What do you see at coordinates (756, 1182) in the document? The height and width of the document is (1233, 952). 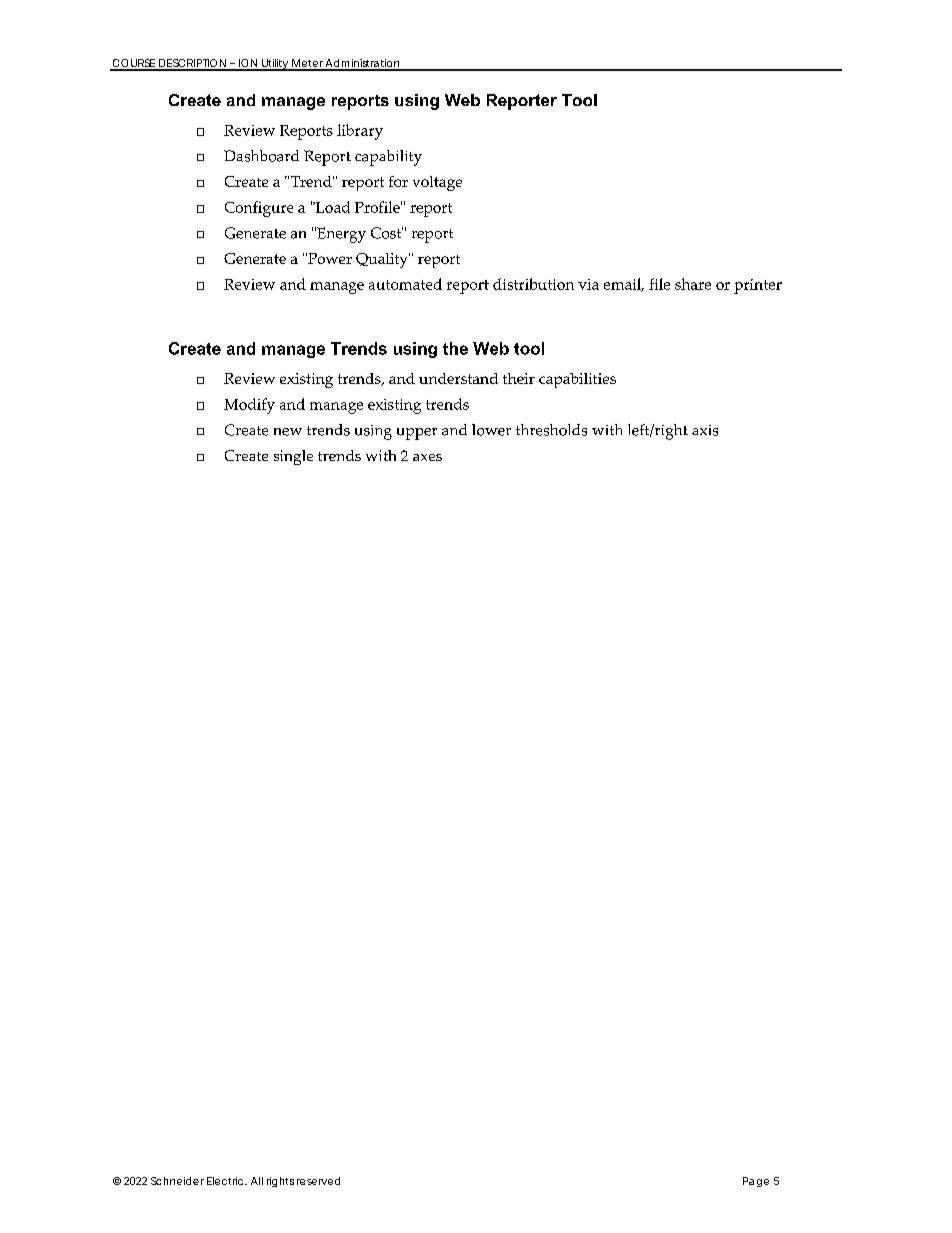 I see `Page` at bounding box center [756, 1182].
